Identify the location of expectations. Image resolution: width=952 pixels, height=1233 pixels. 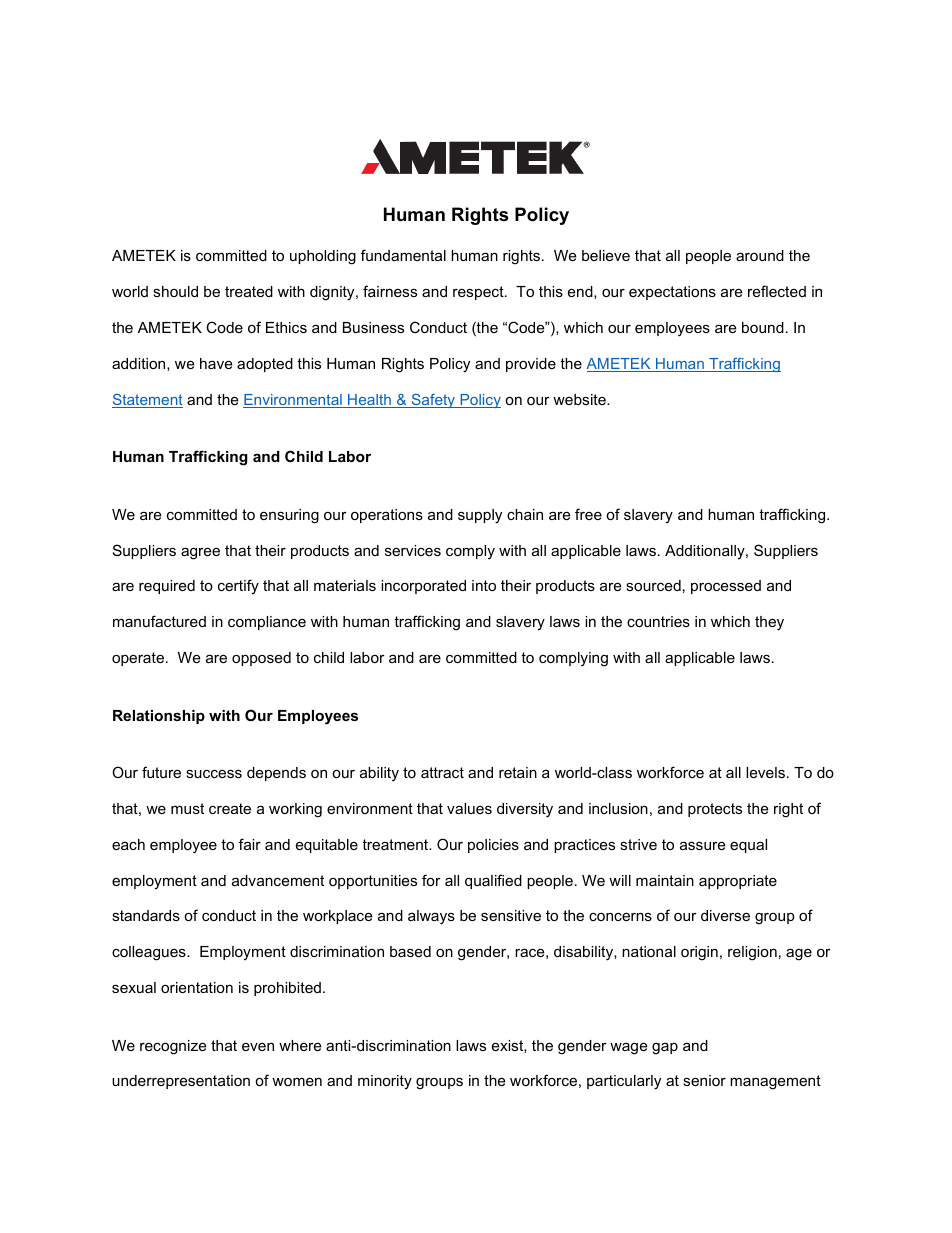
(672, 293).
